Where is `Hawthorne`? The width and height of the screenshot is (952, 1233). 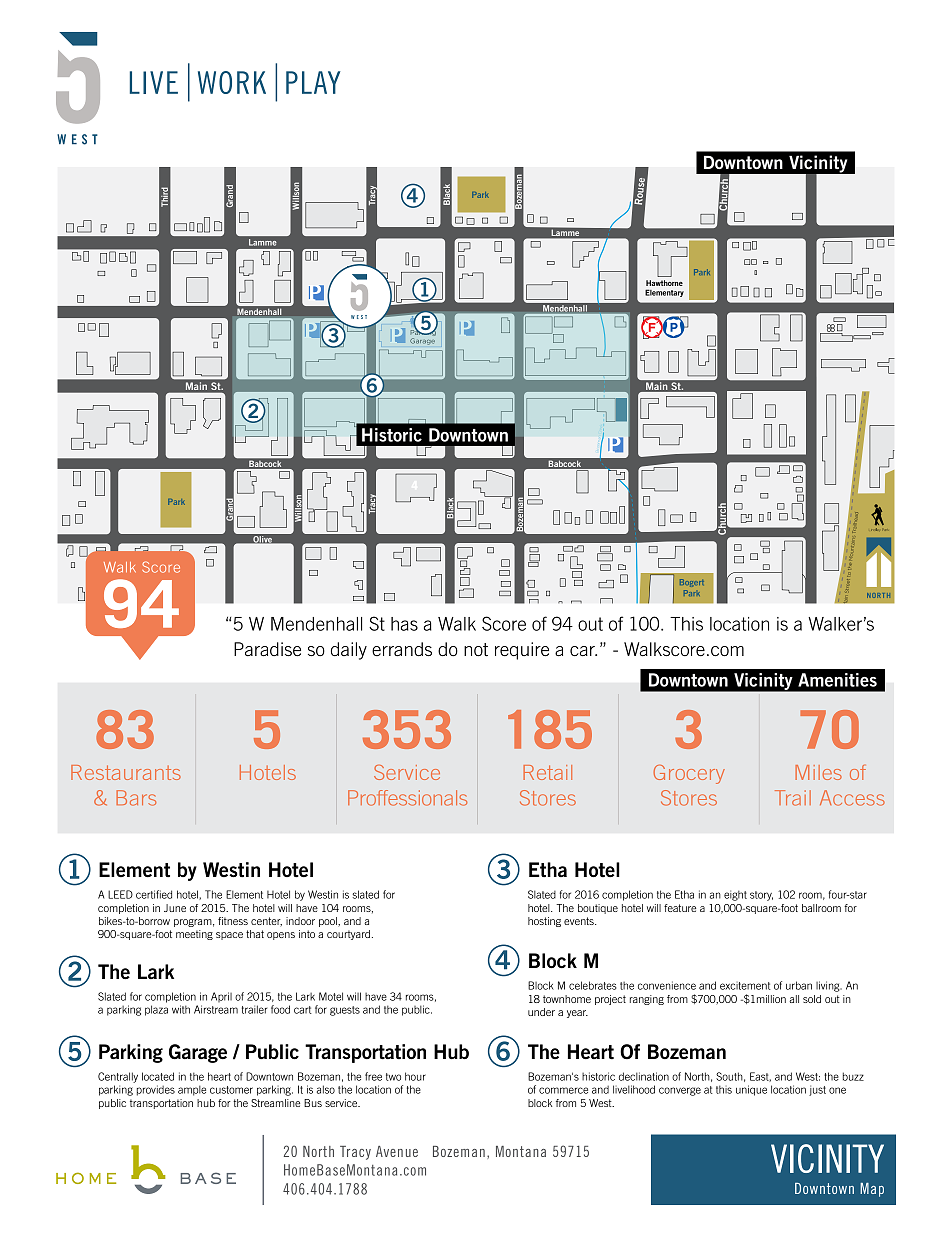 Hawthorne is located at coordinates (664, 283).
